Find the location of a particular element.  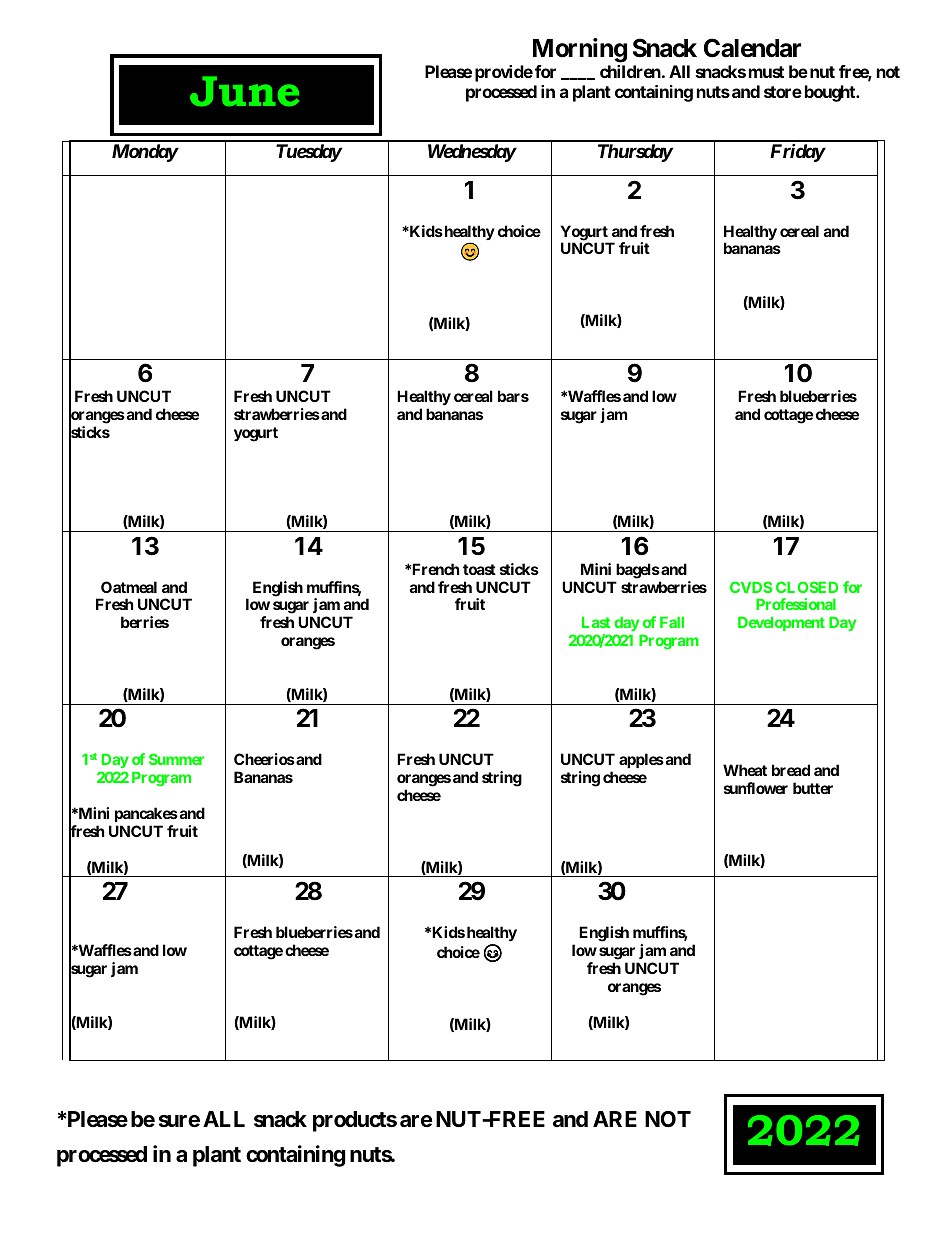

Summer is located at coordinates (176, 759).
